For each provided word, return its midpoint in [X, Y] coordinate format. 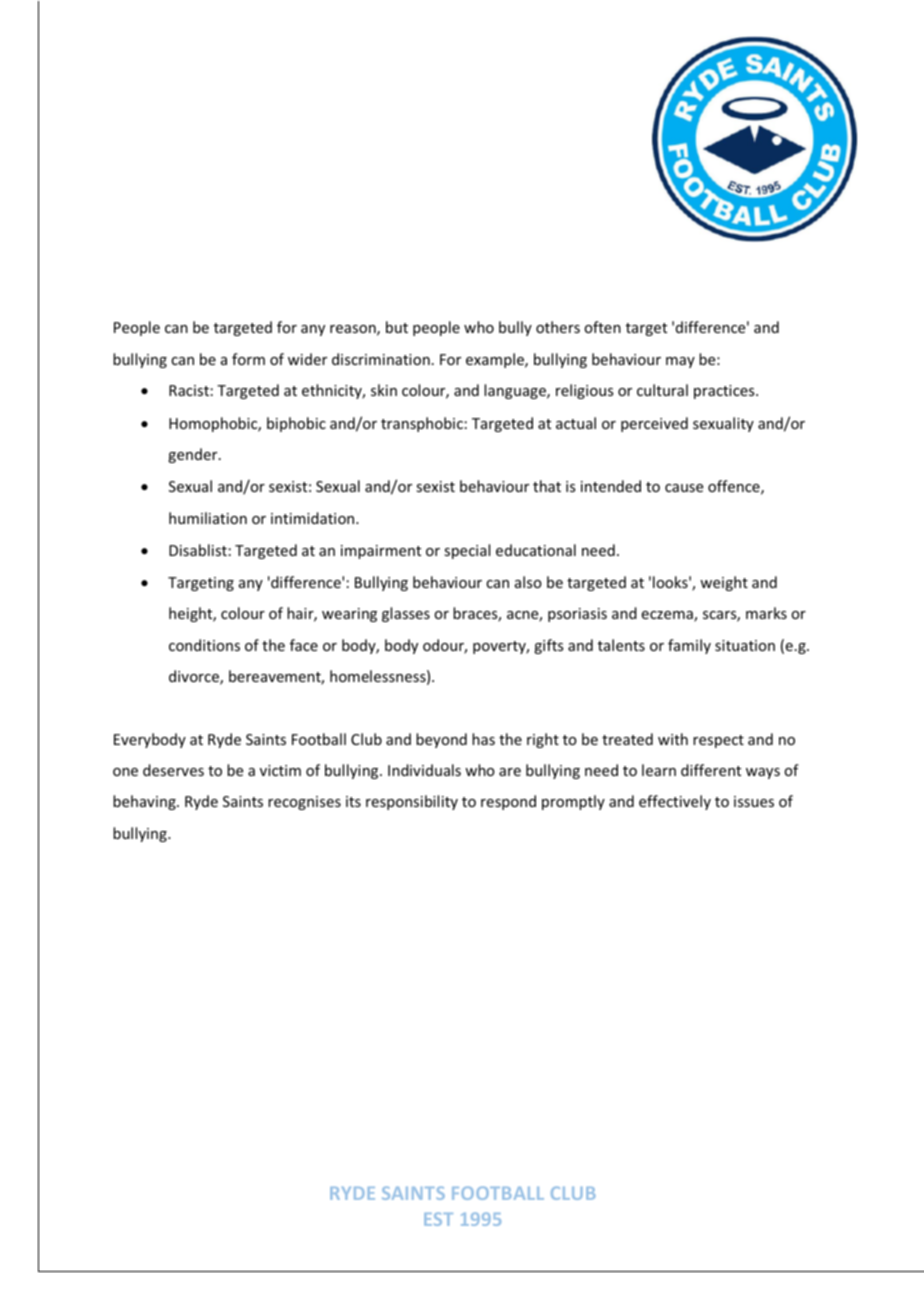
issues [754, 801]
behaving [145, 802]
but [397, 327]
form [248, 359]
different [711, 770]
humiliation [208, 518]
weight [724, 583]
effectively [675, 802]
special [467, 551]
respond [508, 802]
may [680, 362]
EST [438, 1219]
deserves [173, 770]
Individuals [424, 770]
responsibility [412, 802]
